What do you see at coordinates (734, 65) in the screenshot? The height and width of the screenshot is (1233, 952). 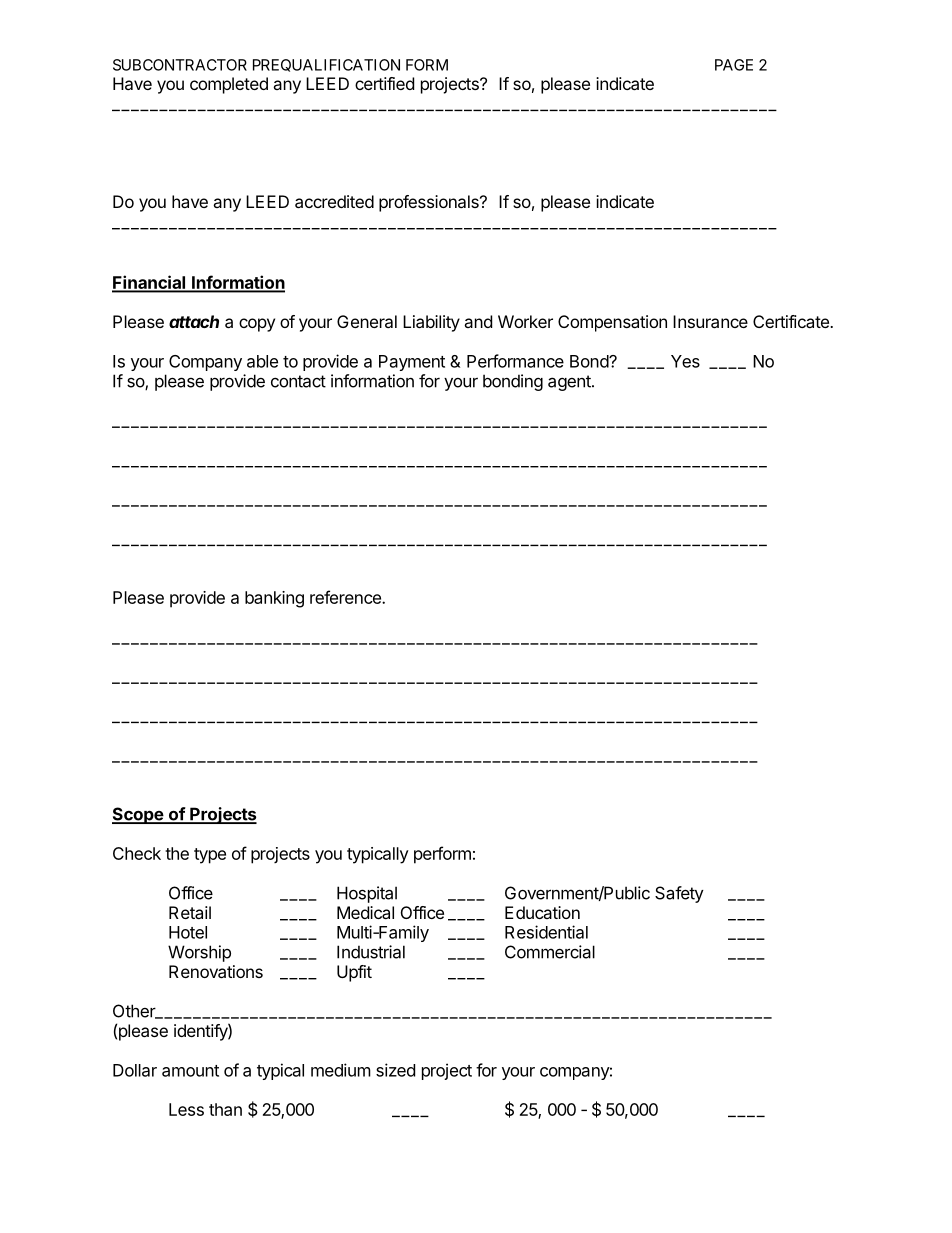 I see `PAGE` at bounding box center [734, 65].
